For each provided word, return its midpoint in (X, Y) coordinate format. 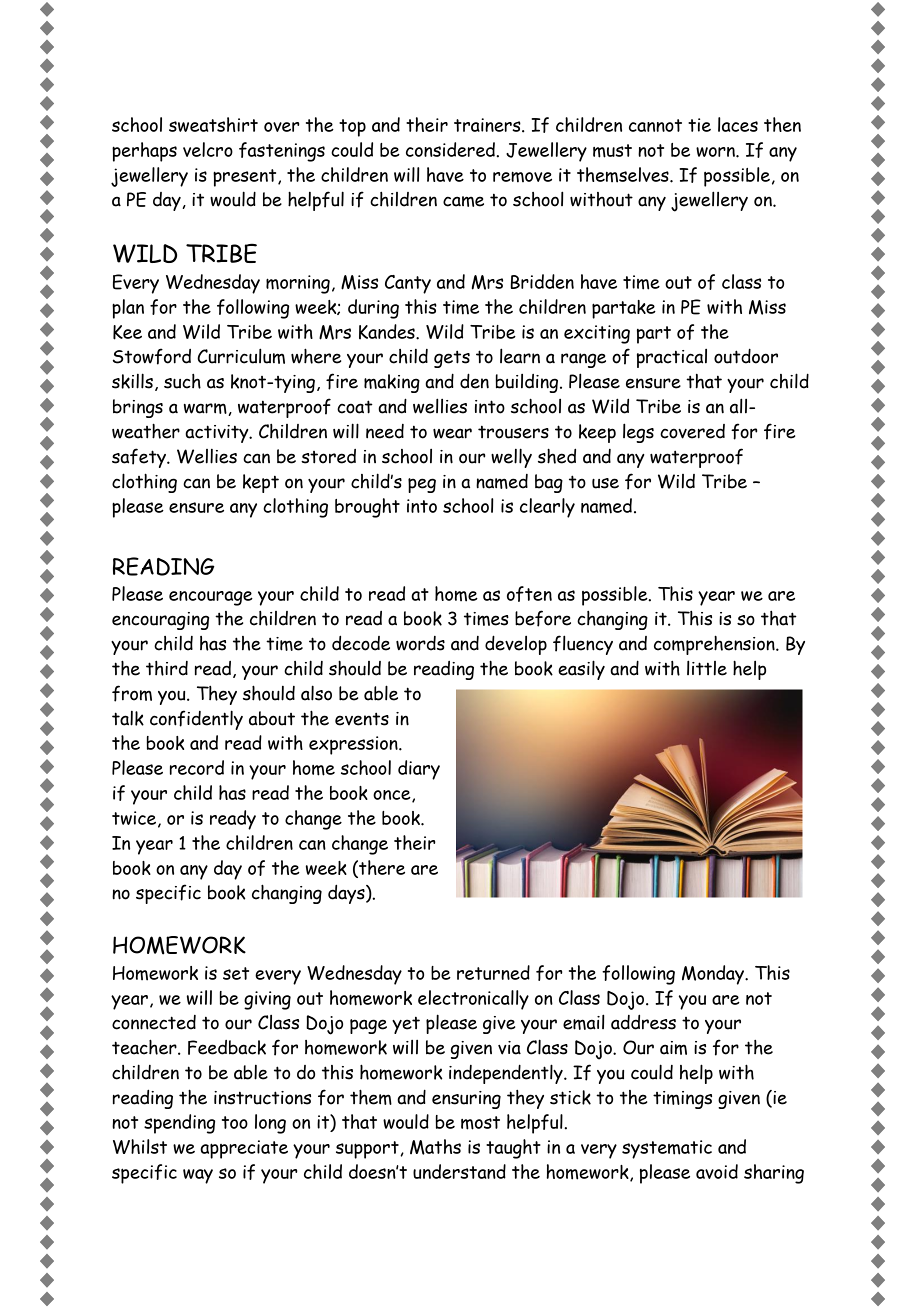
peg (422, 485)
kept (261, 483)
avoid (717, 1171)
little (707, 668)
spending (179, 1124)
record (197, 767)
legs (638, 433)
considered (451, 149)
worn (716, 152)
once (393, 796)
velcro (208, 149)
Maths (435, 1147)
